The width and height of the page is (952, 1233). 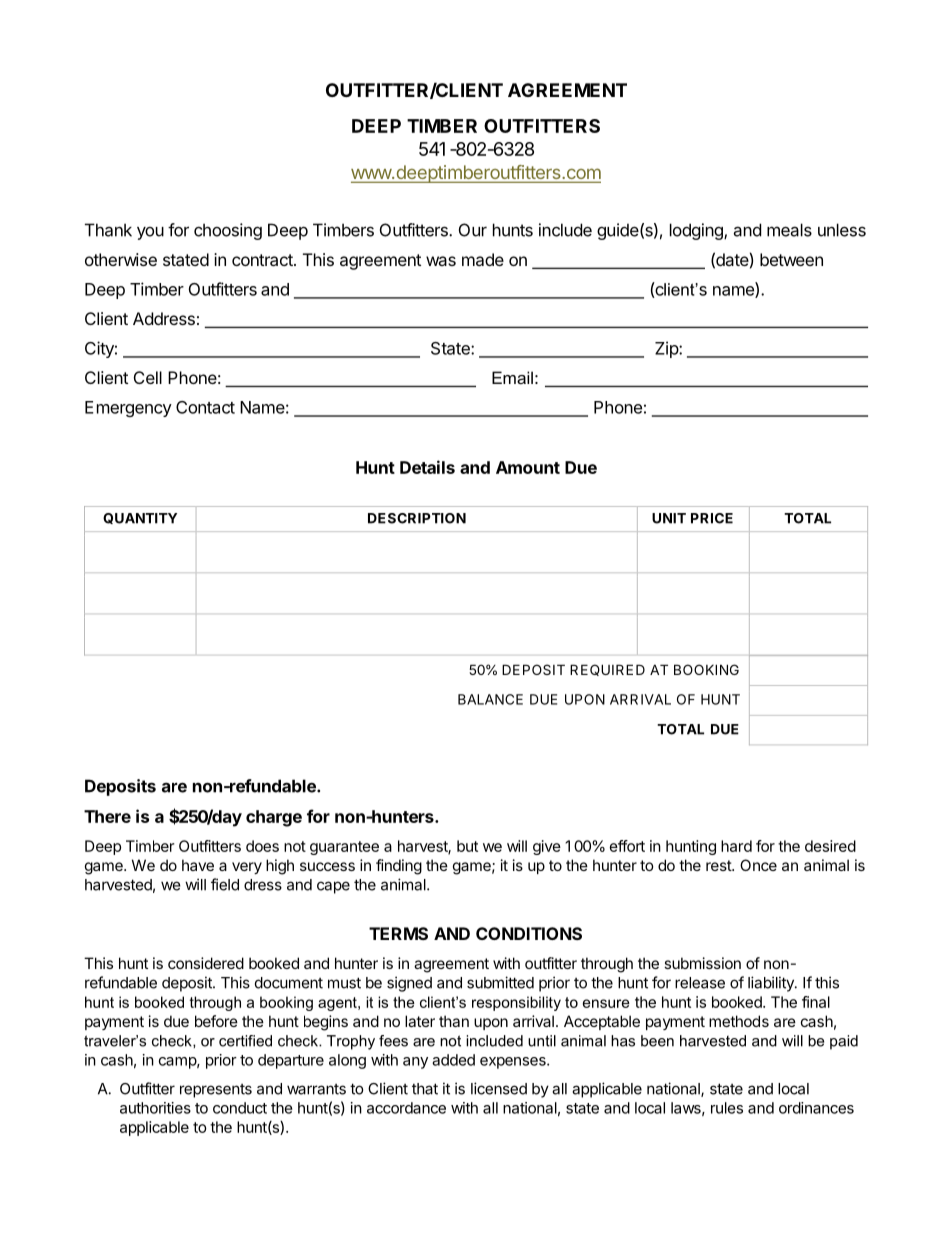 I want to click on DESCRIPTION, so click(x=417, y=518).
